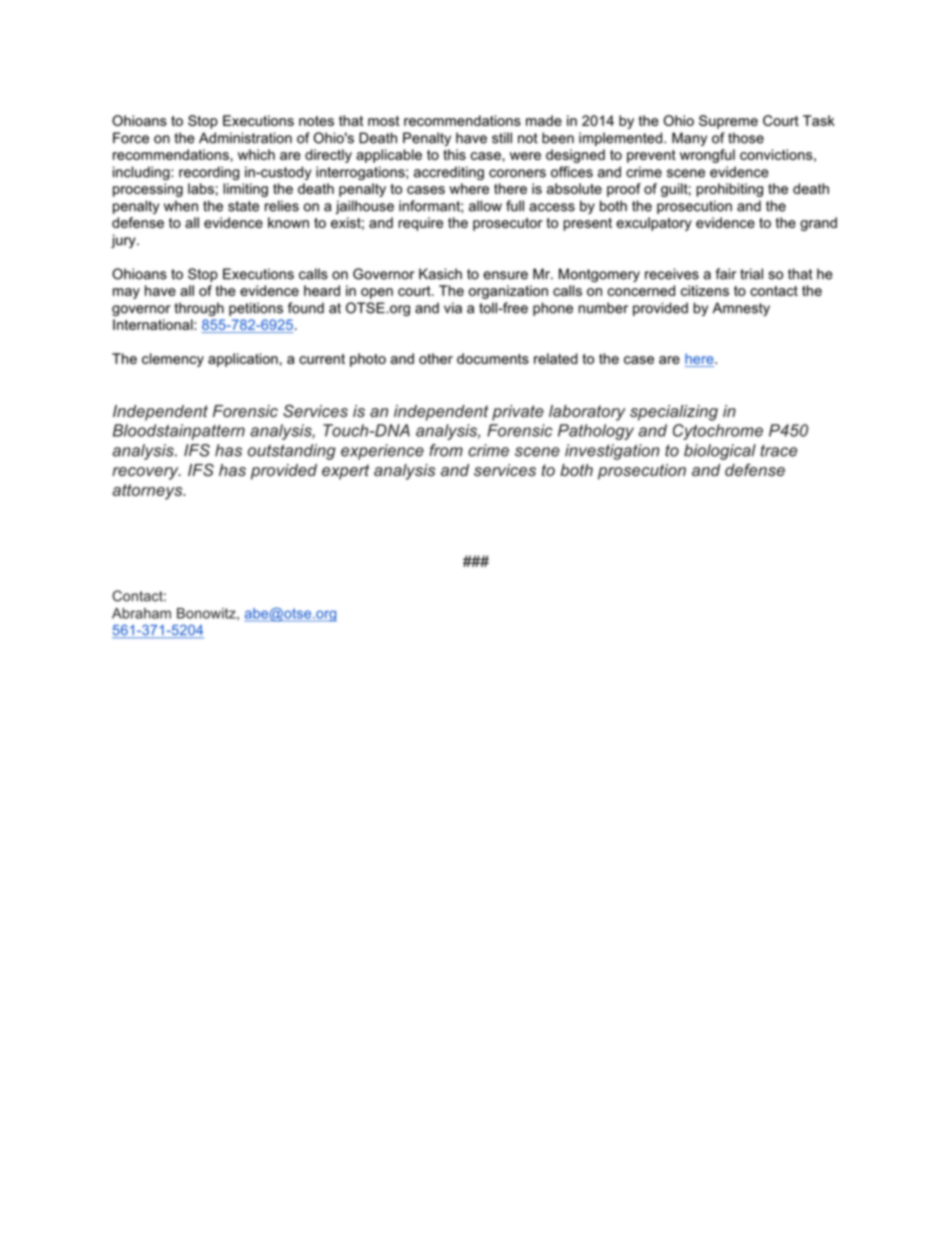 This screenshot has height=1233, width=952. What do you see at coordinates (124, 241) in the screenshot?
I see `jury` at bounding box center [124, 241].
